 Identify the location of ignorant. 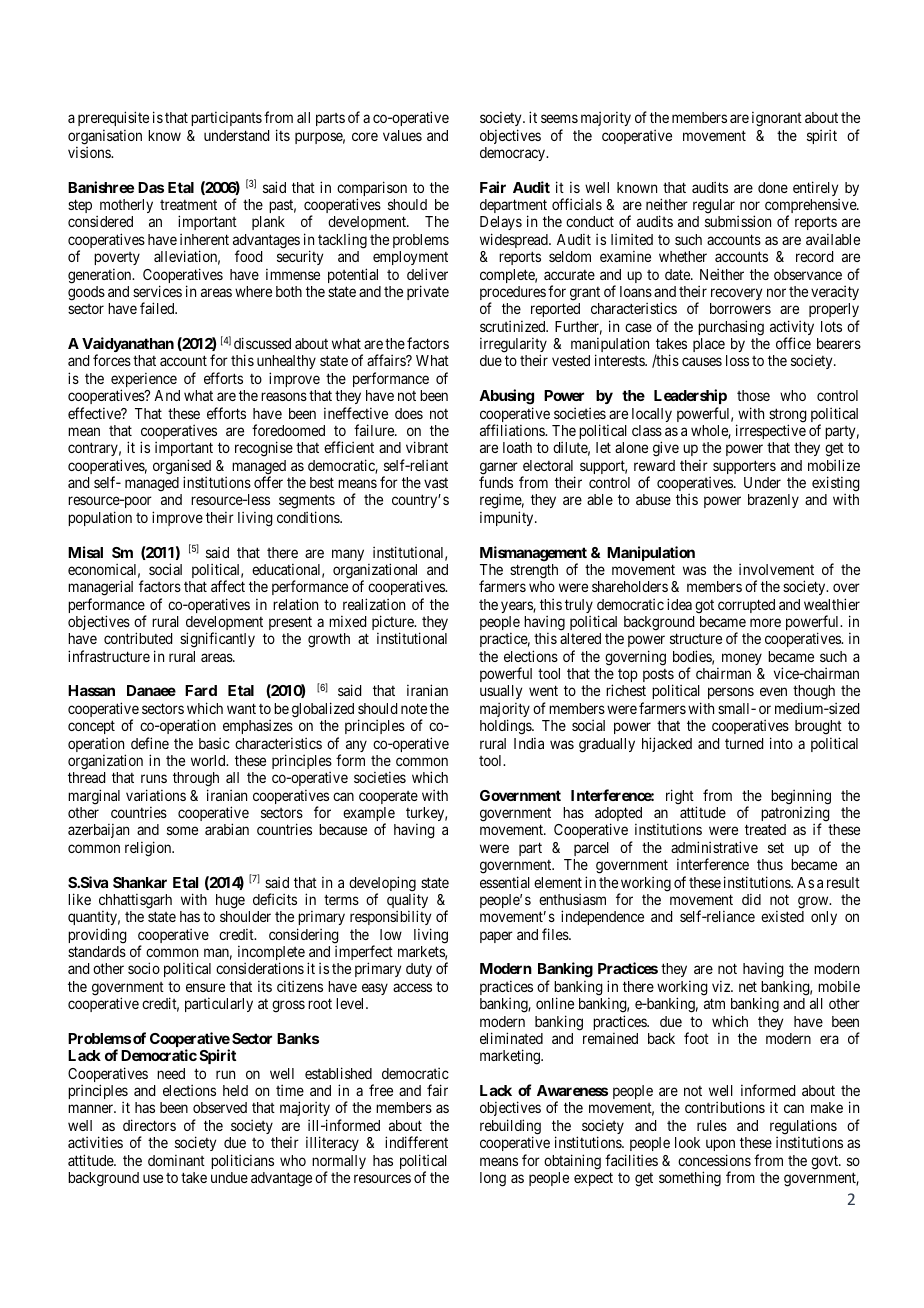
(777, 119).
